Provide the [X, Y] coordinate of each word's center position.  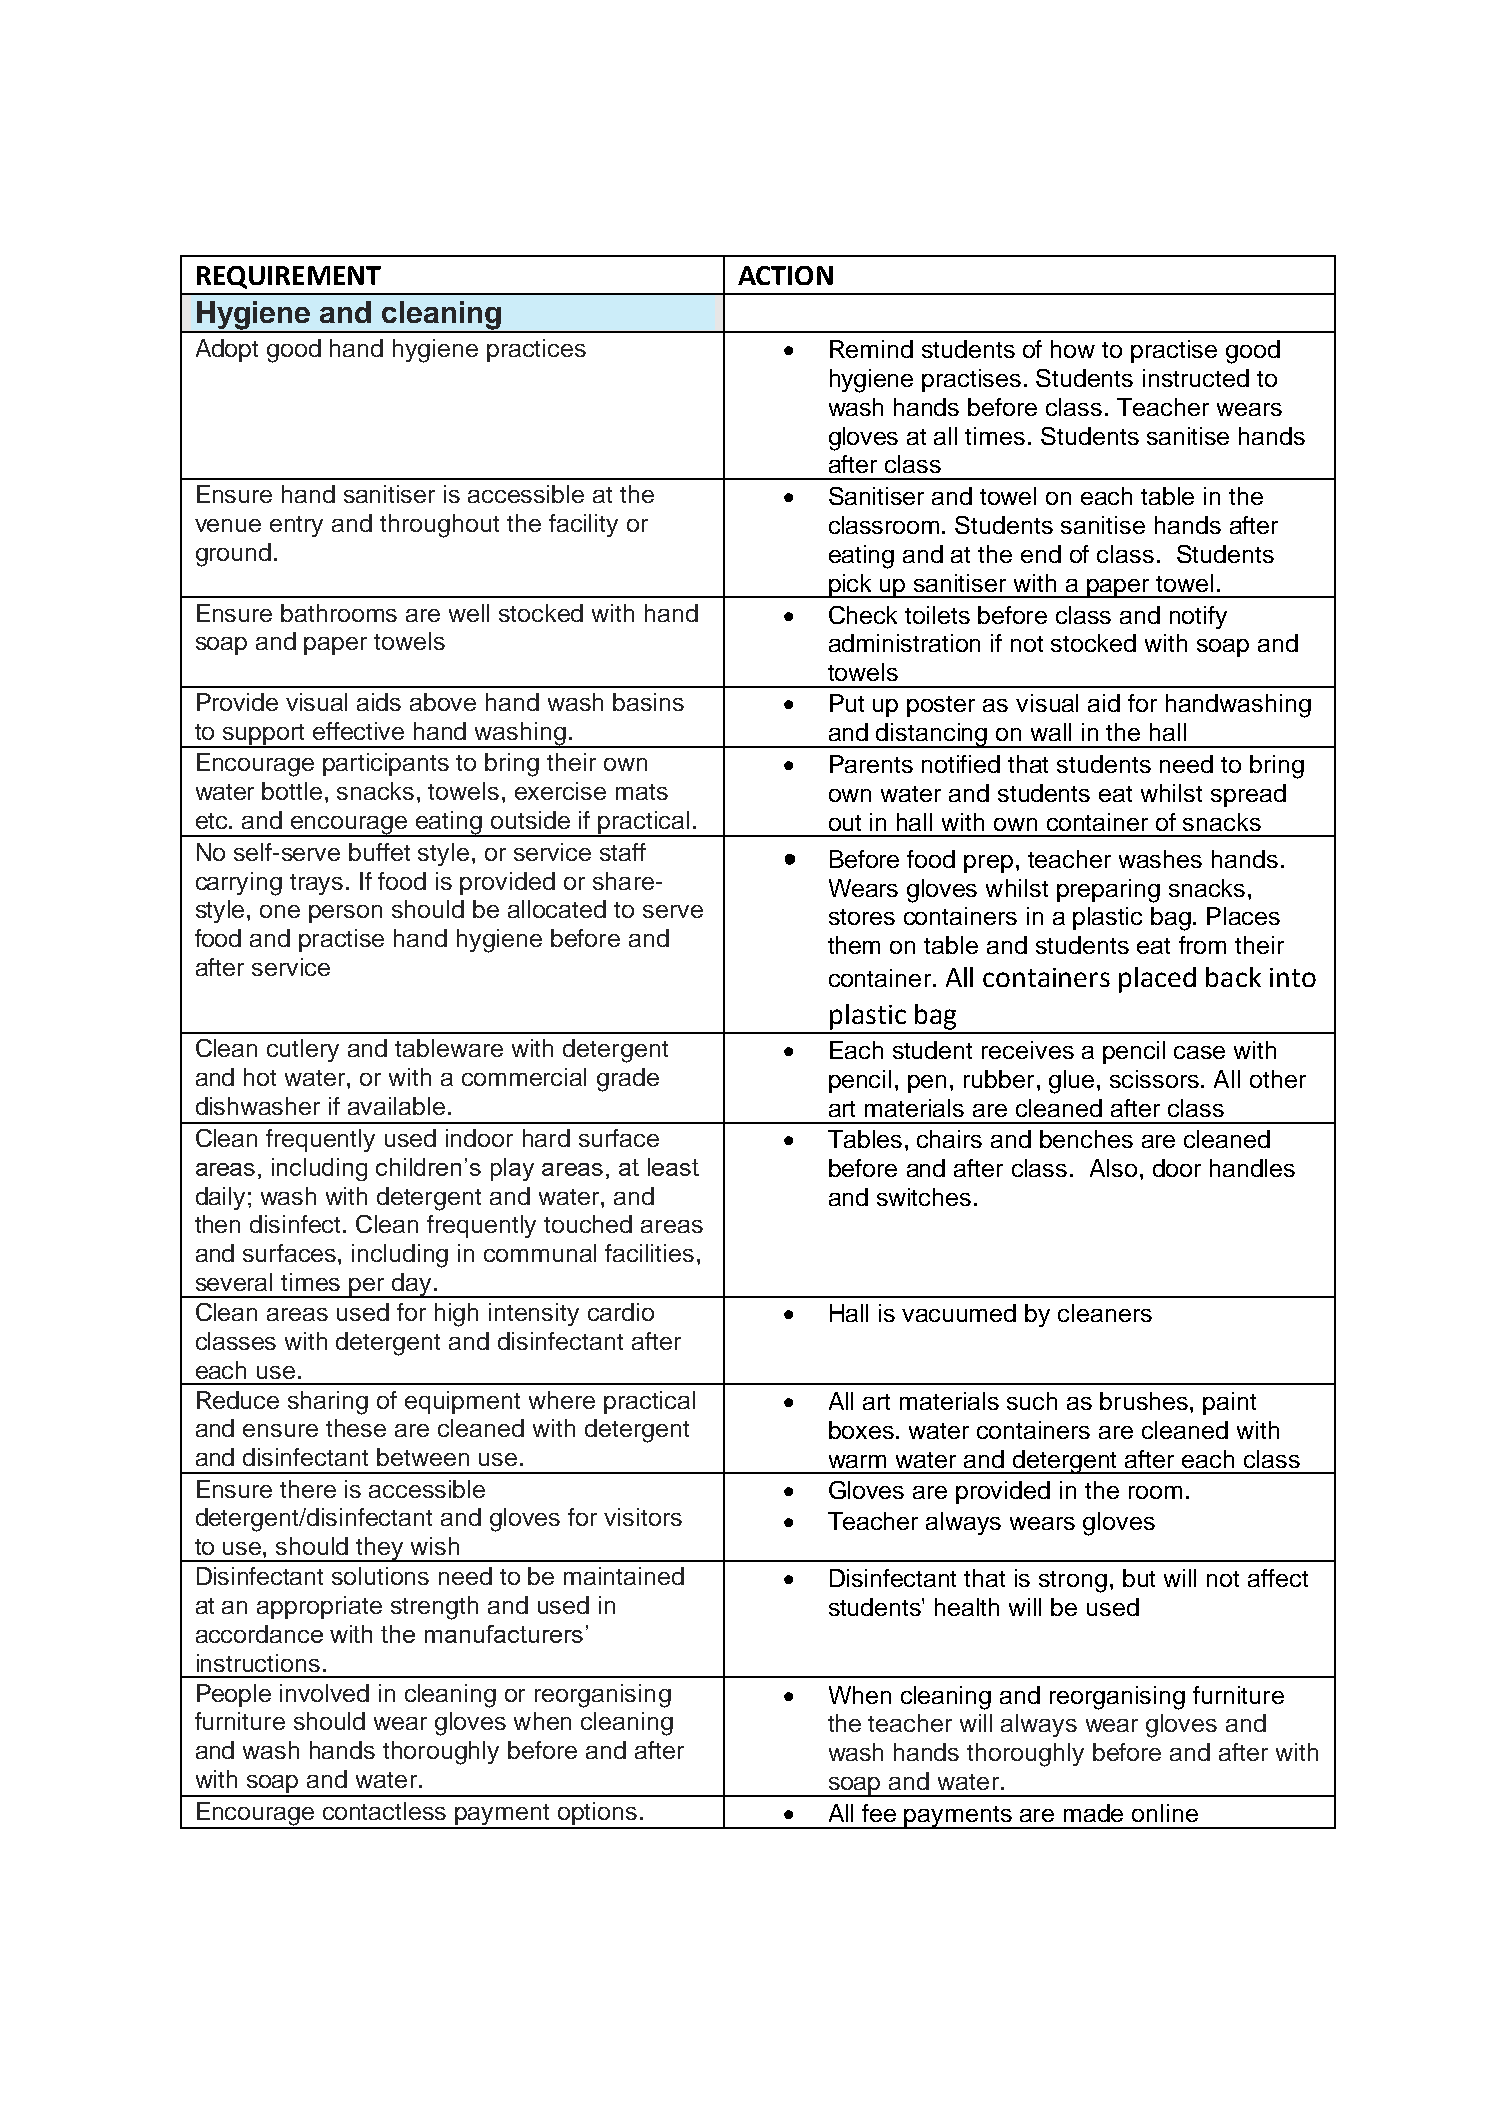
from [1202, 945]
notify [1198, 617]
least [673, 1167]
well [469, 613]
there [308, 1489]
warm [857, 1461]
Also [1113, 1168]
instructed [1196, 378]
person [345, 914]
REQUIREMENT [289, 277]
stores [862, 917]
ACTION [785, 275]
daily [220, 1198]
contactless [384, 1811]
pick [851, 586]
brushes [1145, 1401]
